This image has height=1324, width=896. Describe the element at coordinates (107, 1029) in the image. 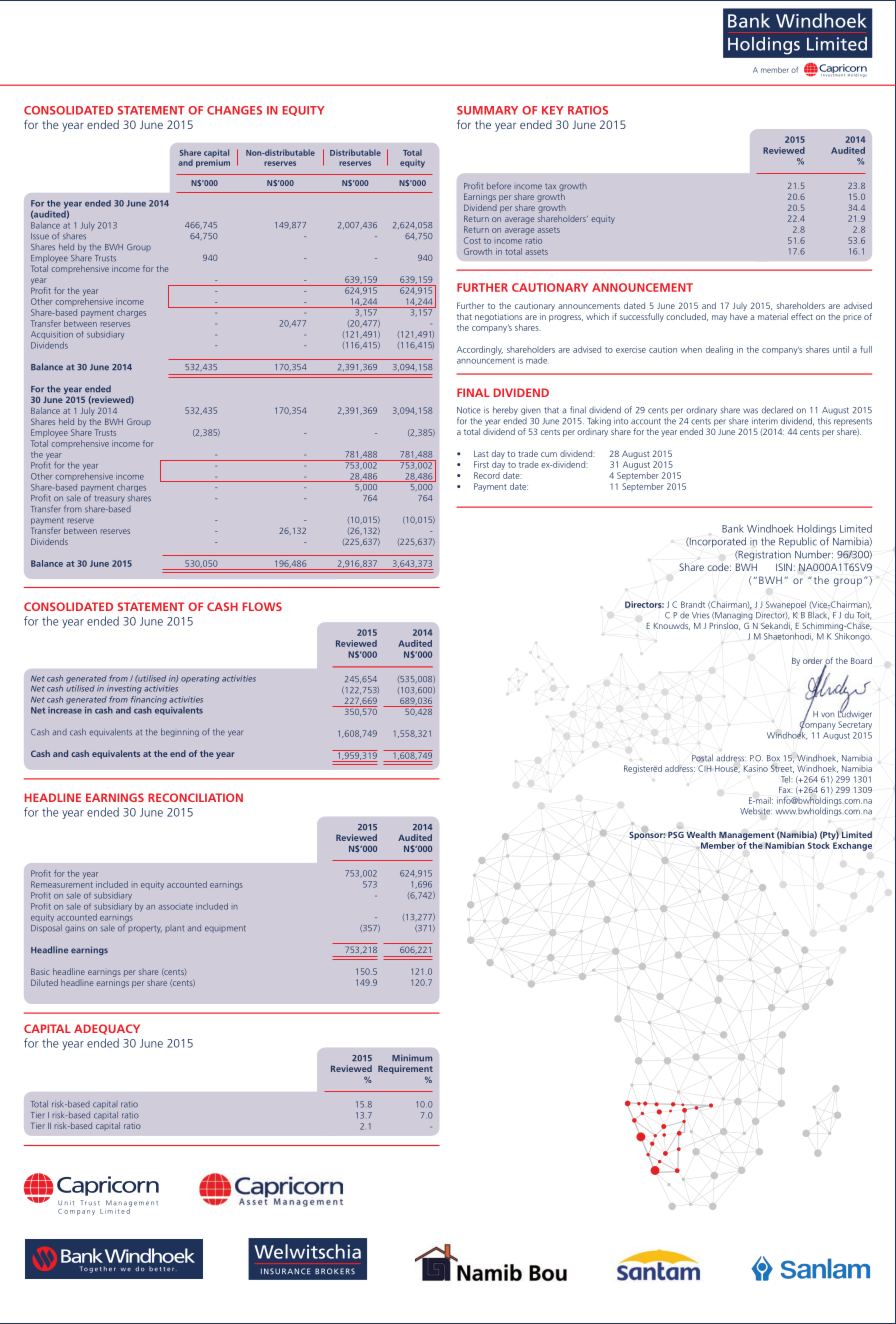

I see `ADEQUACY` at that location.
